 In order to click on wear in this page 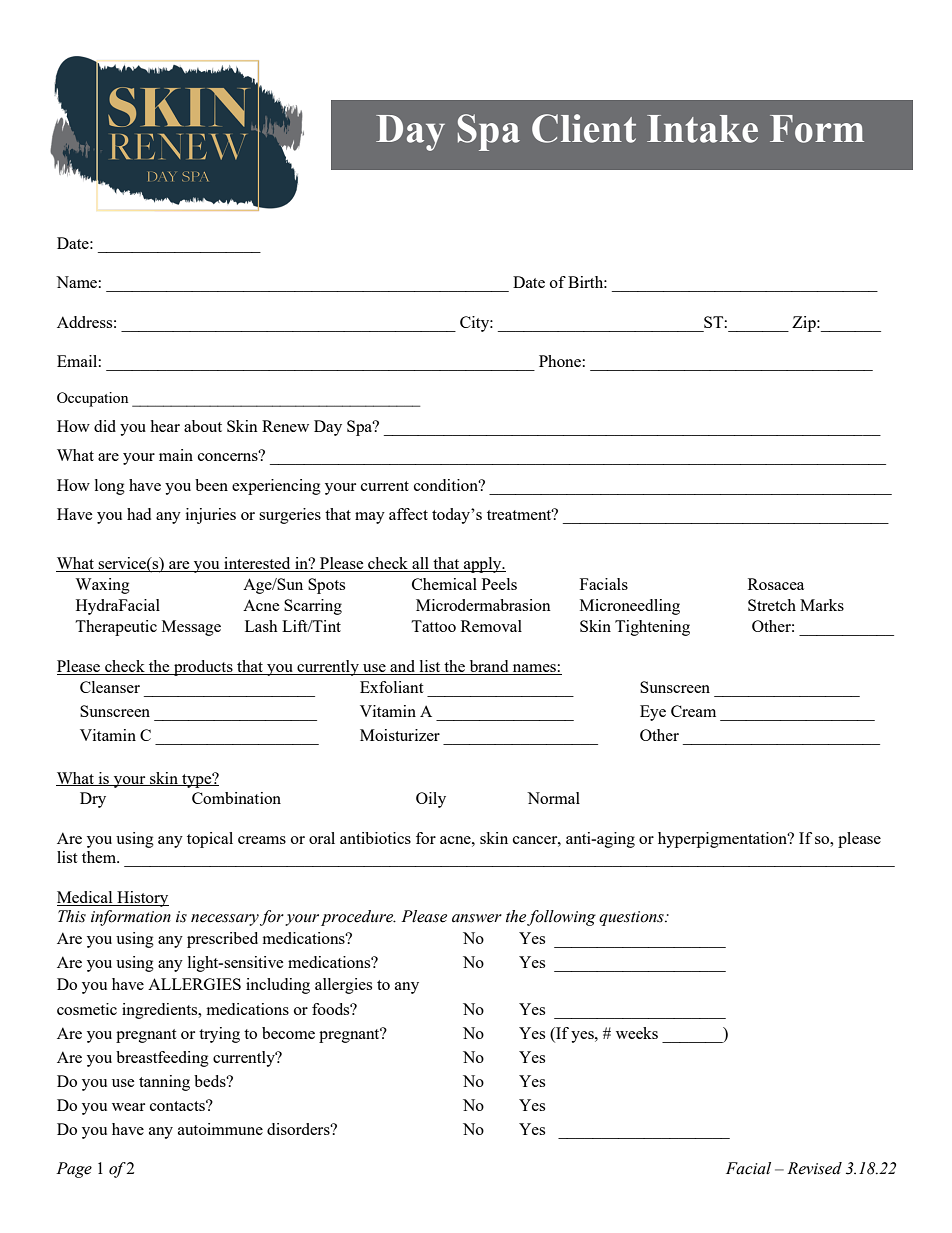, I will do `click(128, 1107)`.
